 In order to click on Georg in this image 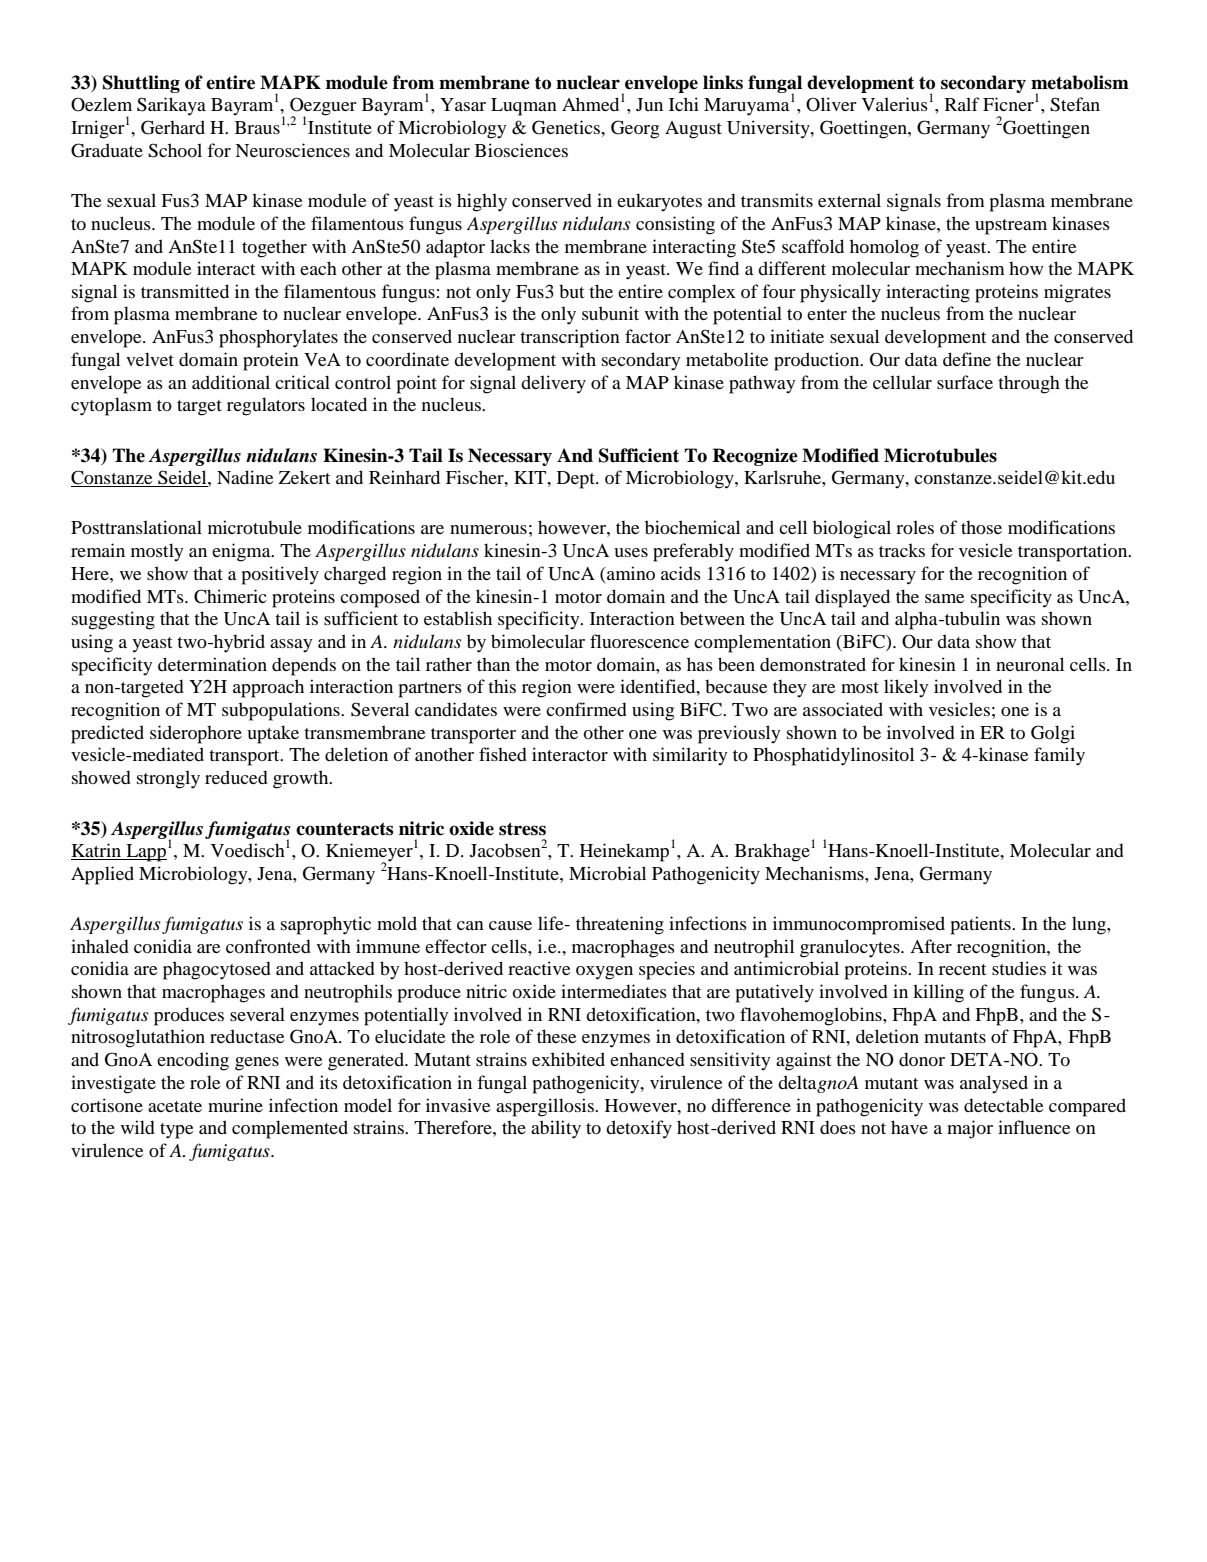, I will do `click(635, 129)`.
